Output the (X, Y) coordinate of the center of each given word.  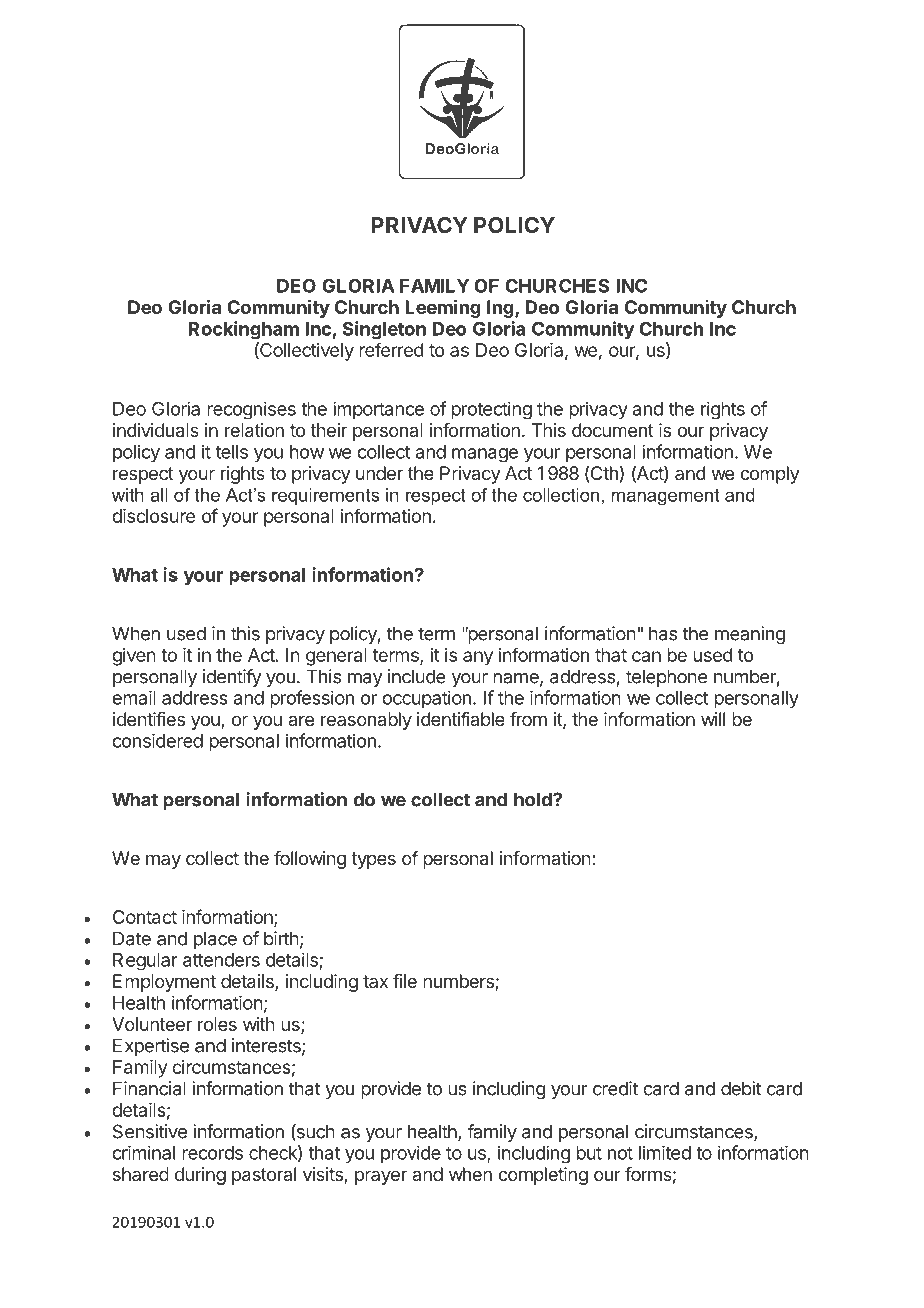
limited (665, 1152)
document (613, 430)
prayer (381, 1177)
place (215, 940)
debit (741, 1088)
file (405, 981)
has (663, 633)
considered (157, 740)
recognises (251, 410)
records (212, 1153)
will (713, 719)
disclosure (153, 516)
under (379, 473)
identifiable (461, 719)
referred (391, 349)
